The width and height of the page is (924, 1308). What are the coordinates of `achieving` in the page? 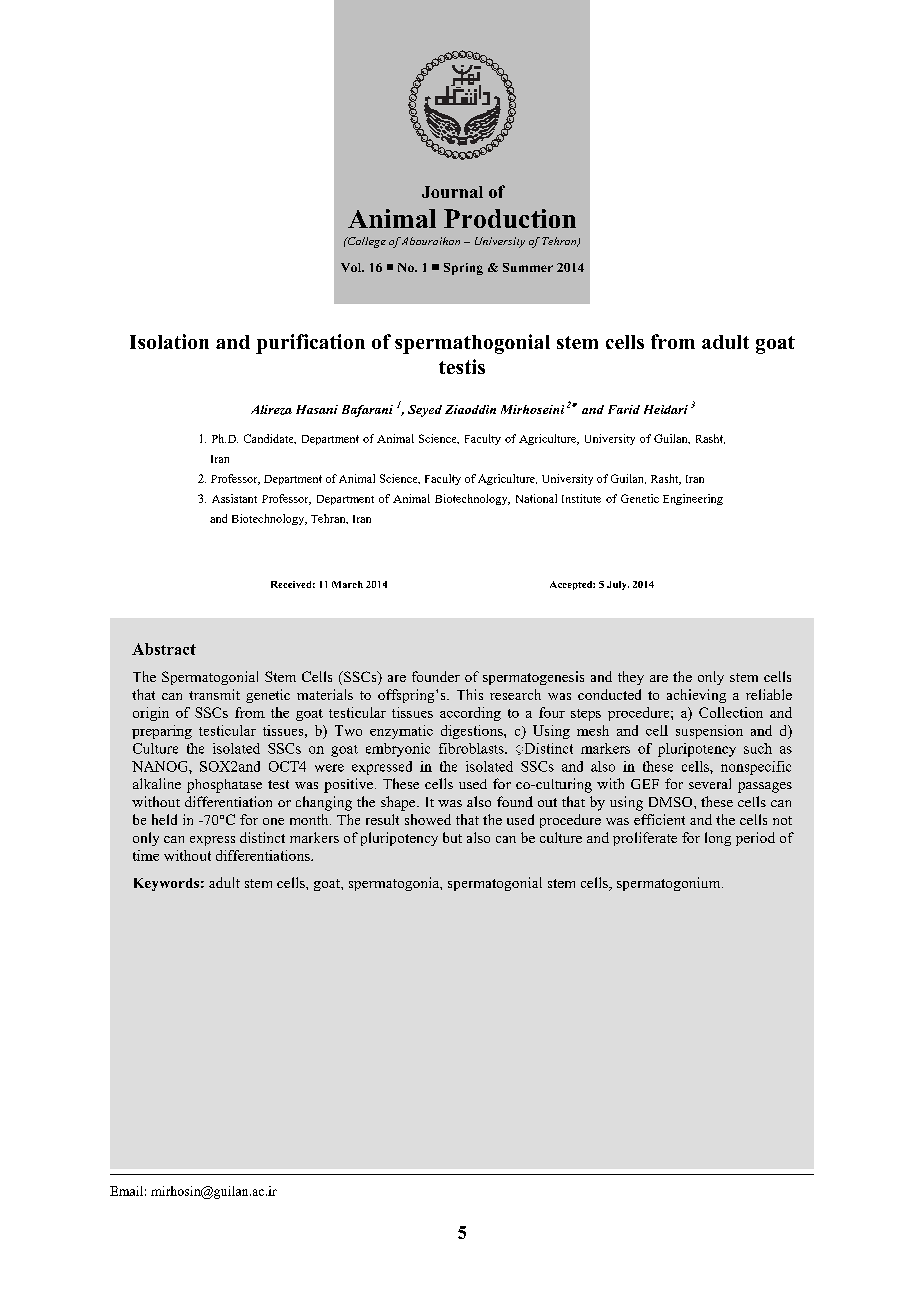 It's located at (696, 696).
